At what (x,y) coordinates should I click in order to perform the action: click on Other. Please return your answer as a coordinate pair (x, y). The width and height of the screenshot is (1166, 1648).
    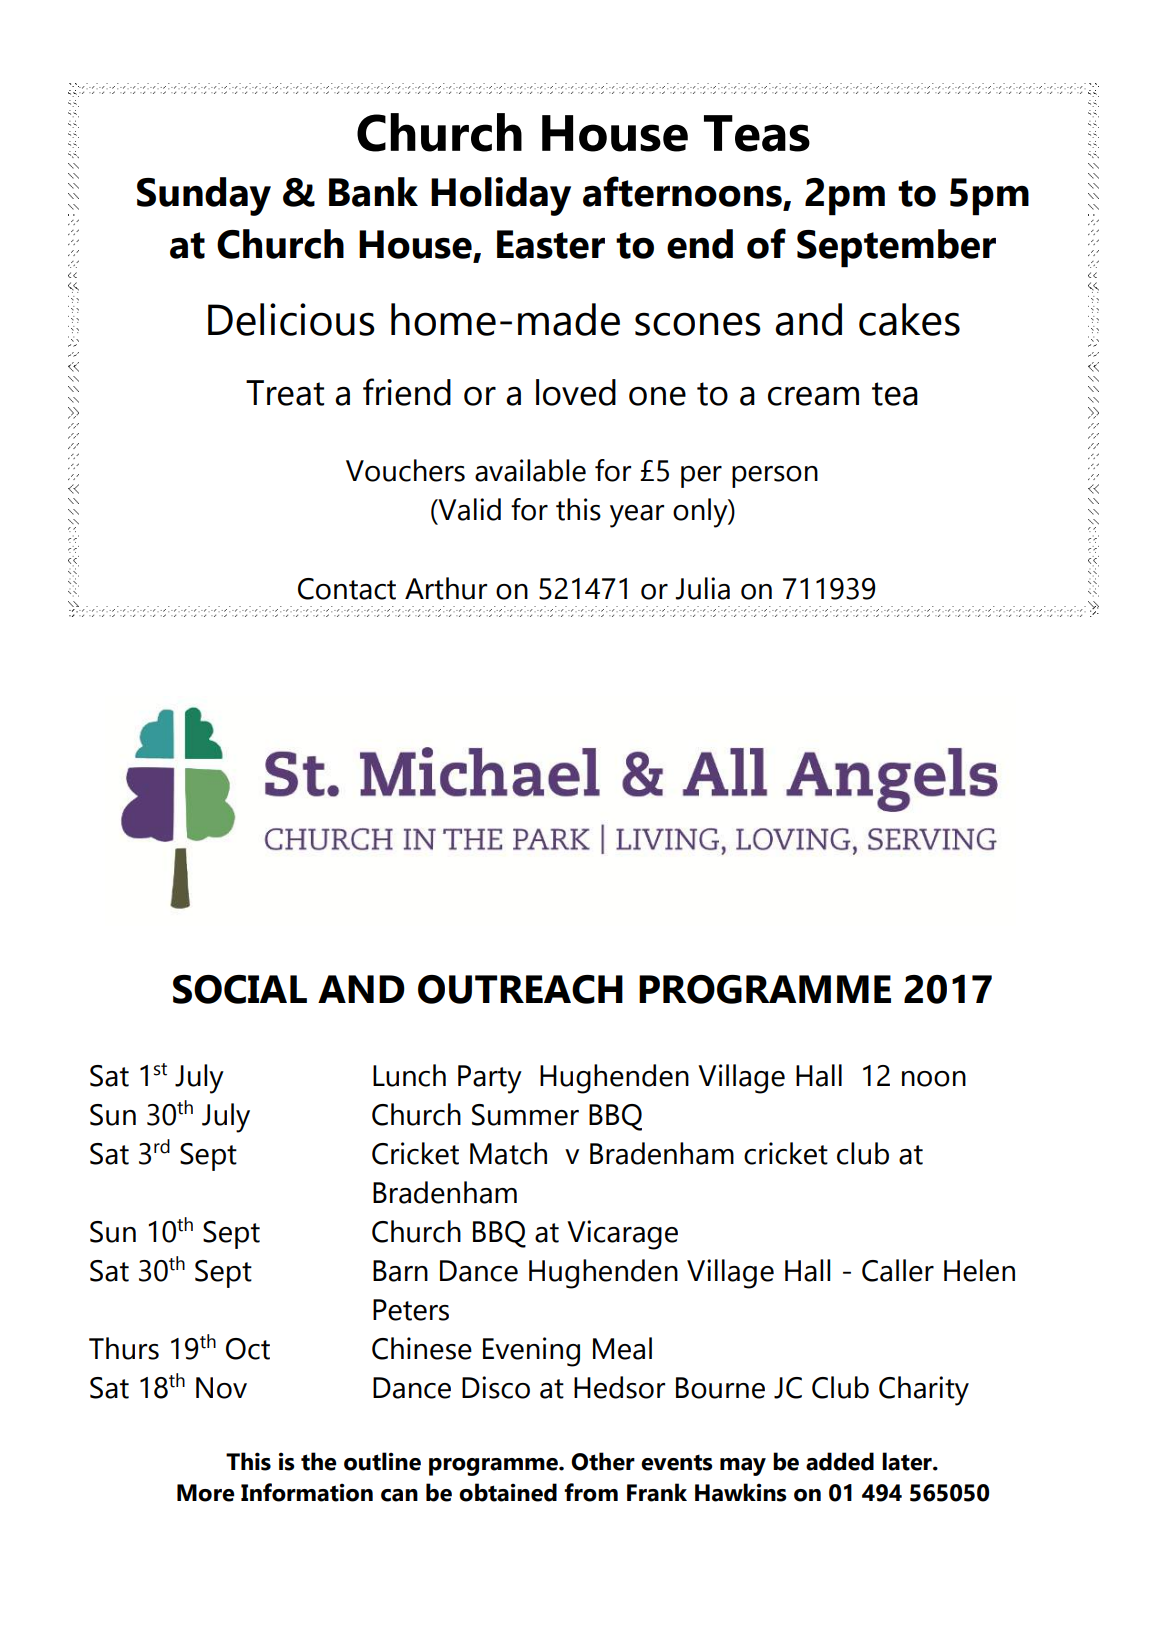
    Looking at the image, I should click on (603, 1461).
